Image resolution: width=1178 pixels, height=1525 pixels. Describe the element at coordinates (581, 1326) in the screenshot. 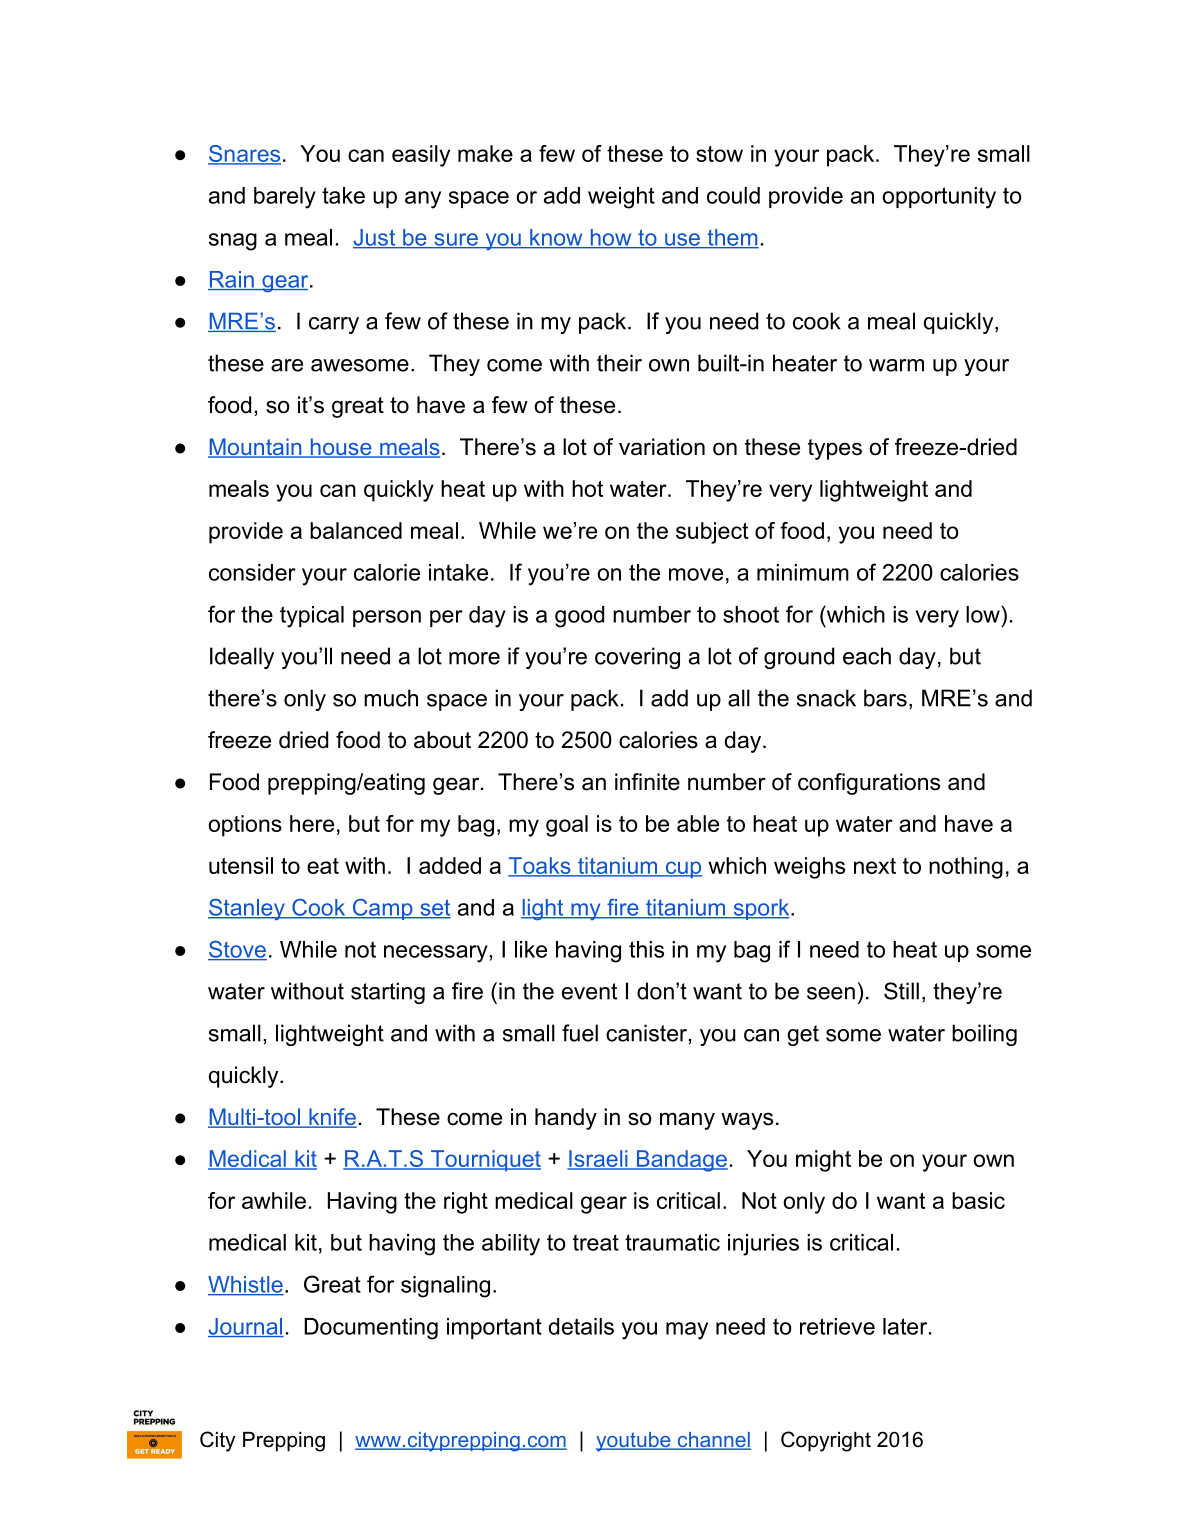

I see `details` at that location.
